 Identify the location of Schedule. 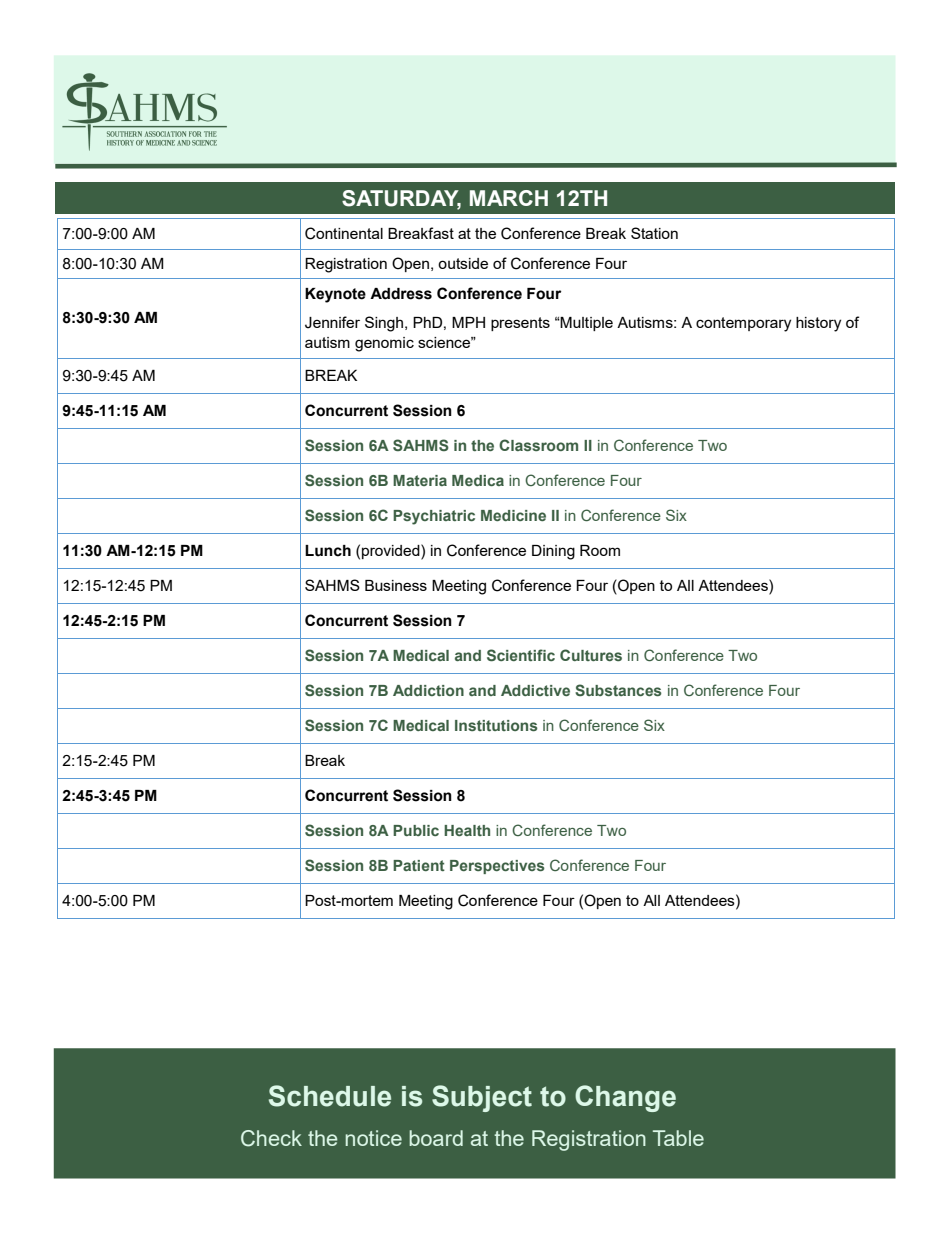
(330, 1096).
